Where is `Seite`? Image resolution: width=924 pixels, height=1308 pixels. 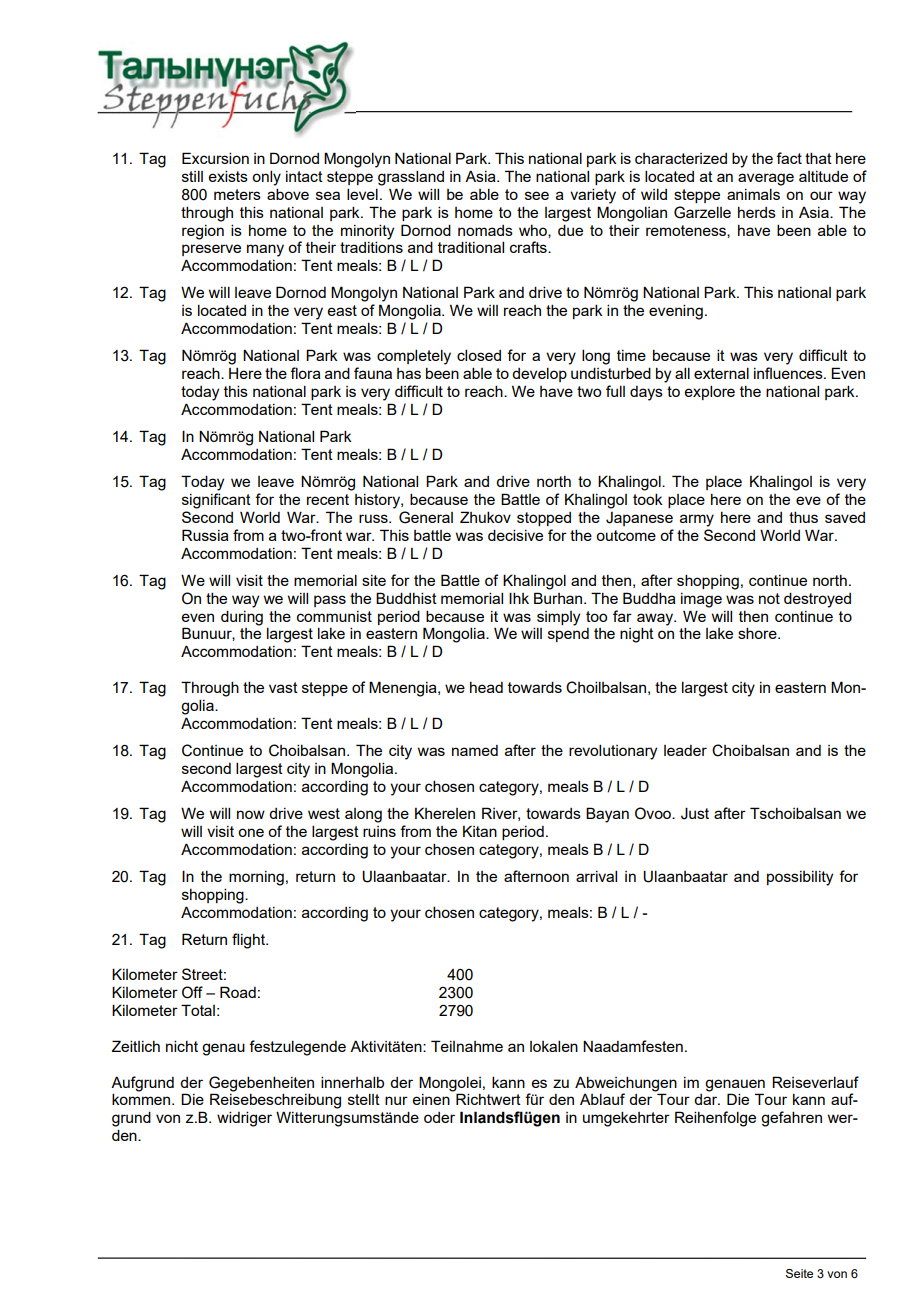
Seite is located at coordinates (799, 1273).
